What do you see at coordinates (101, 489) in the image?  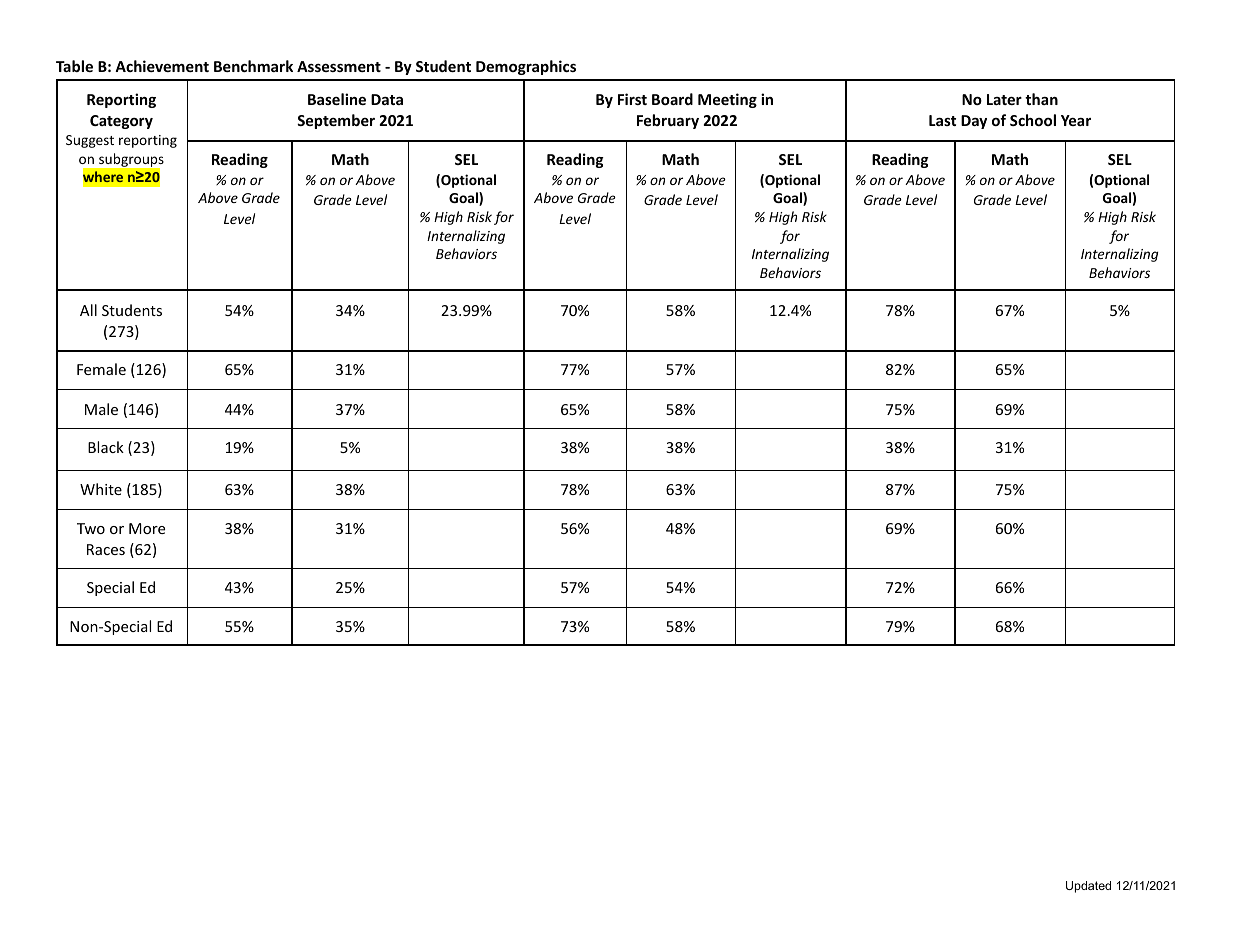 I see `White` at bounding box center [101, 489].
